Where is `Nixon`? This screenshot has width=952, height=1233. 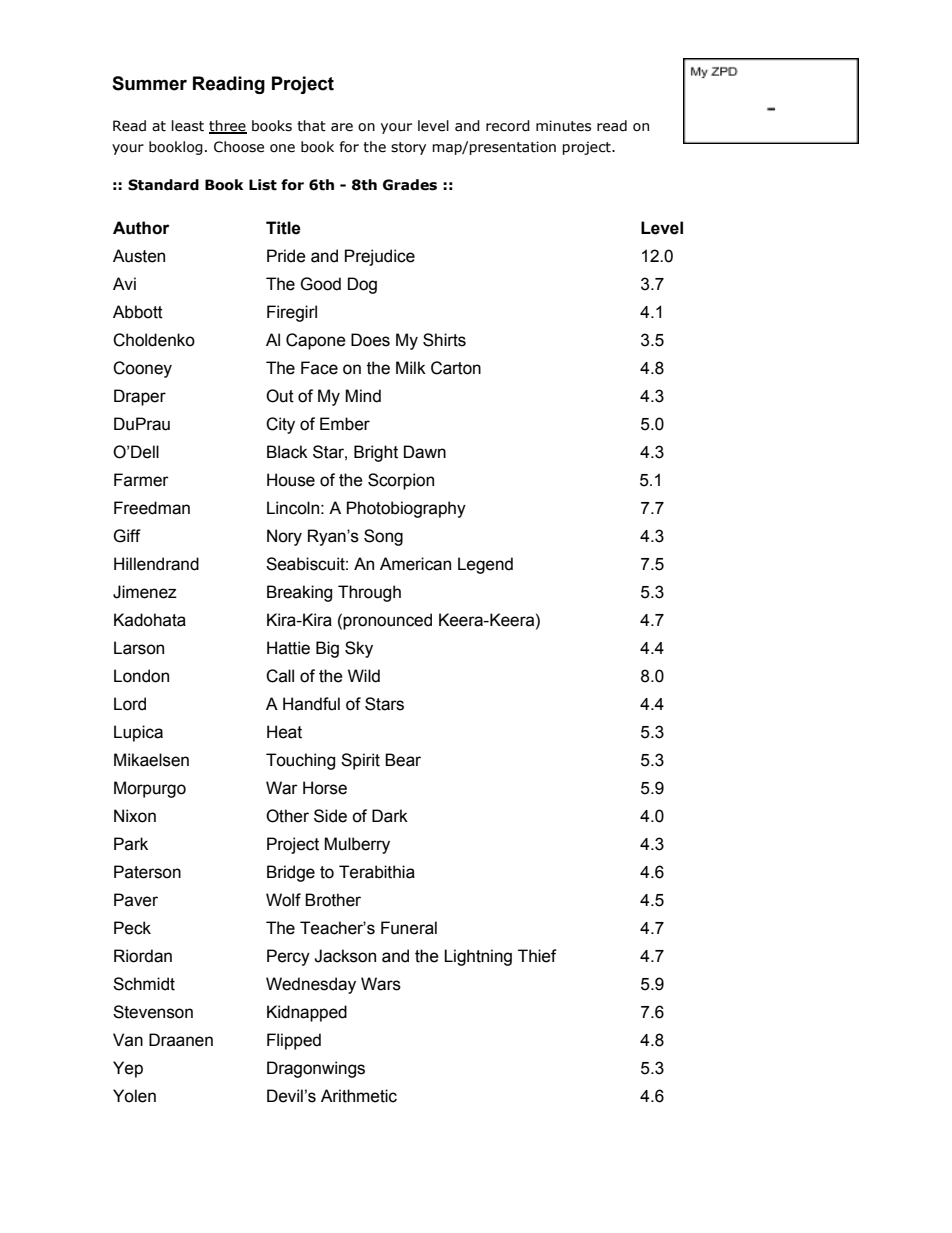 Nixon is located at coordinates (135, 816).
